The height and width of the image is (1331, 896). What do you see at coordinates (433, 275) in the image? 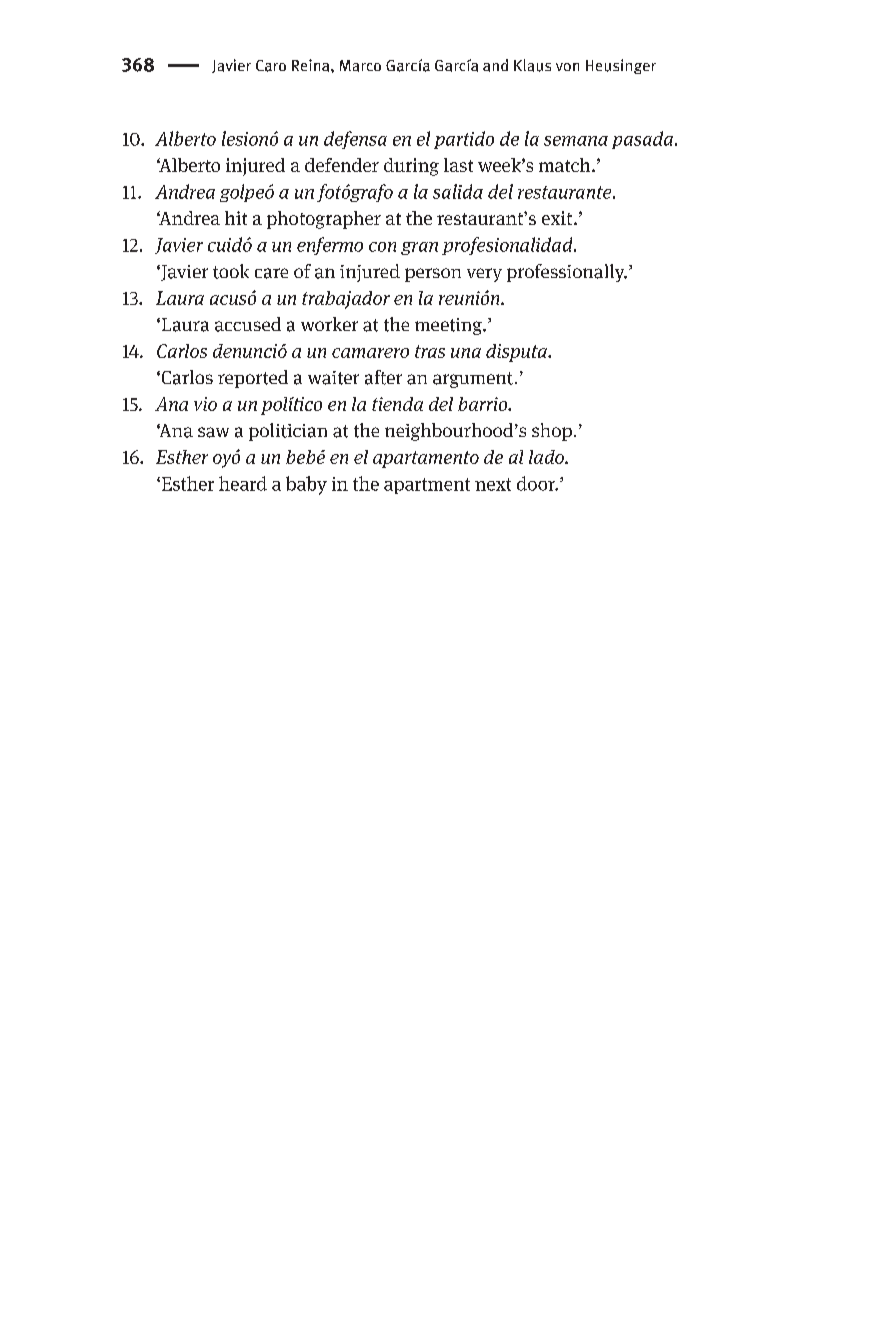
I see `person` at bounding box center [433, 275].
